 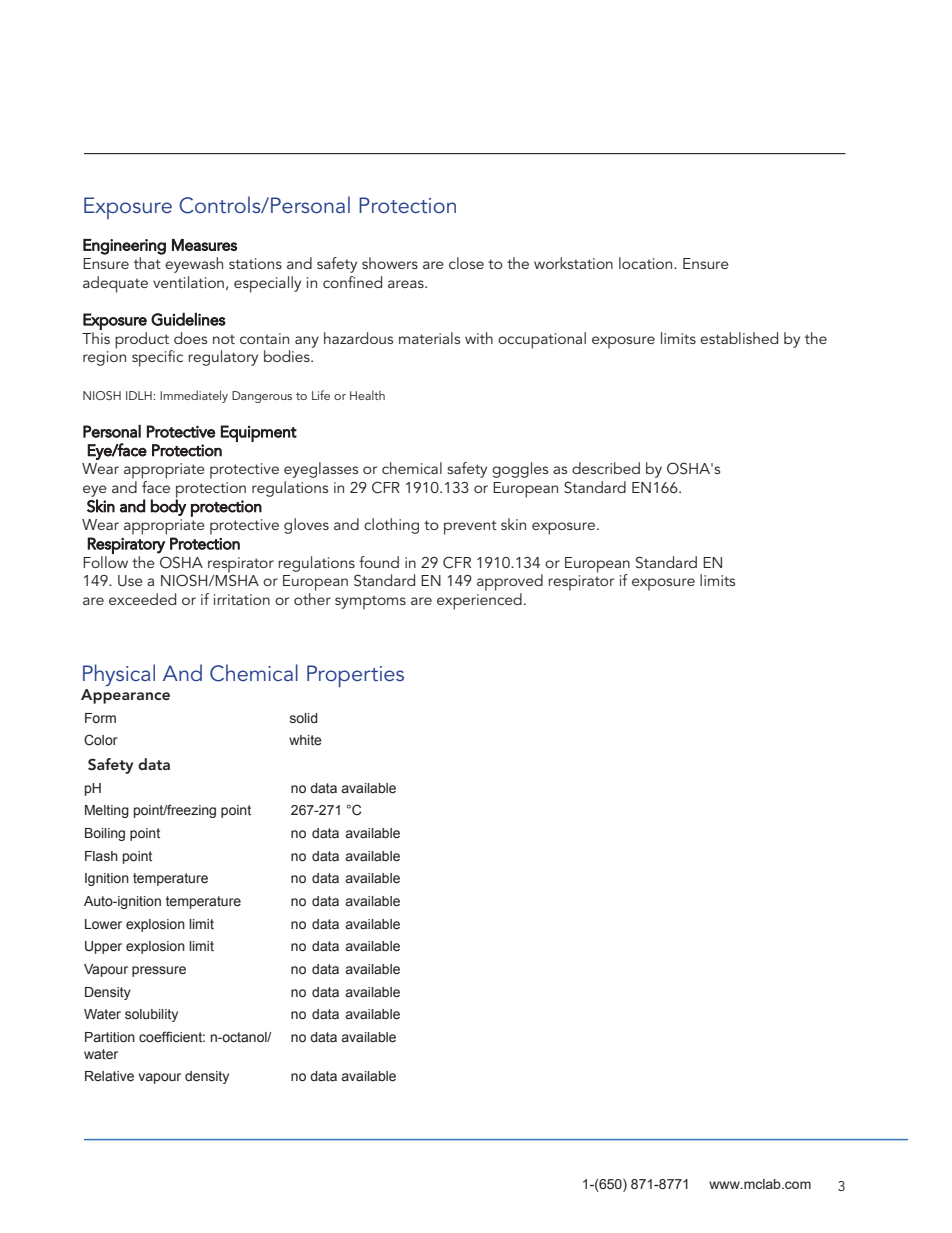 I want to click on experienced, so click(x=479, y=601).
